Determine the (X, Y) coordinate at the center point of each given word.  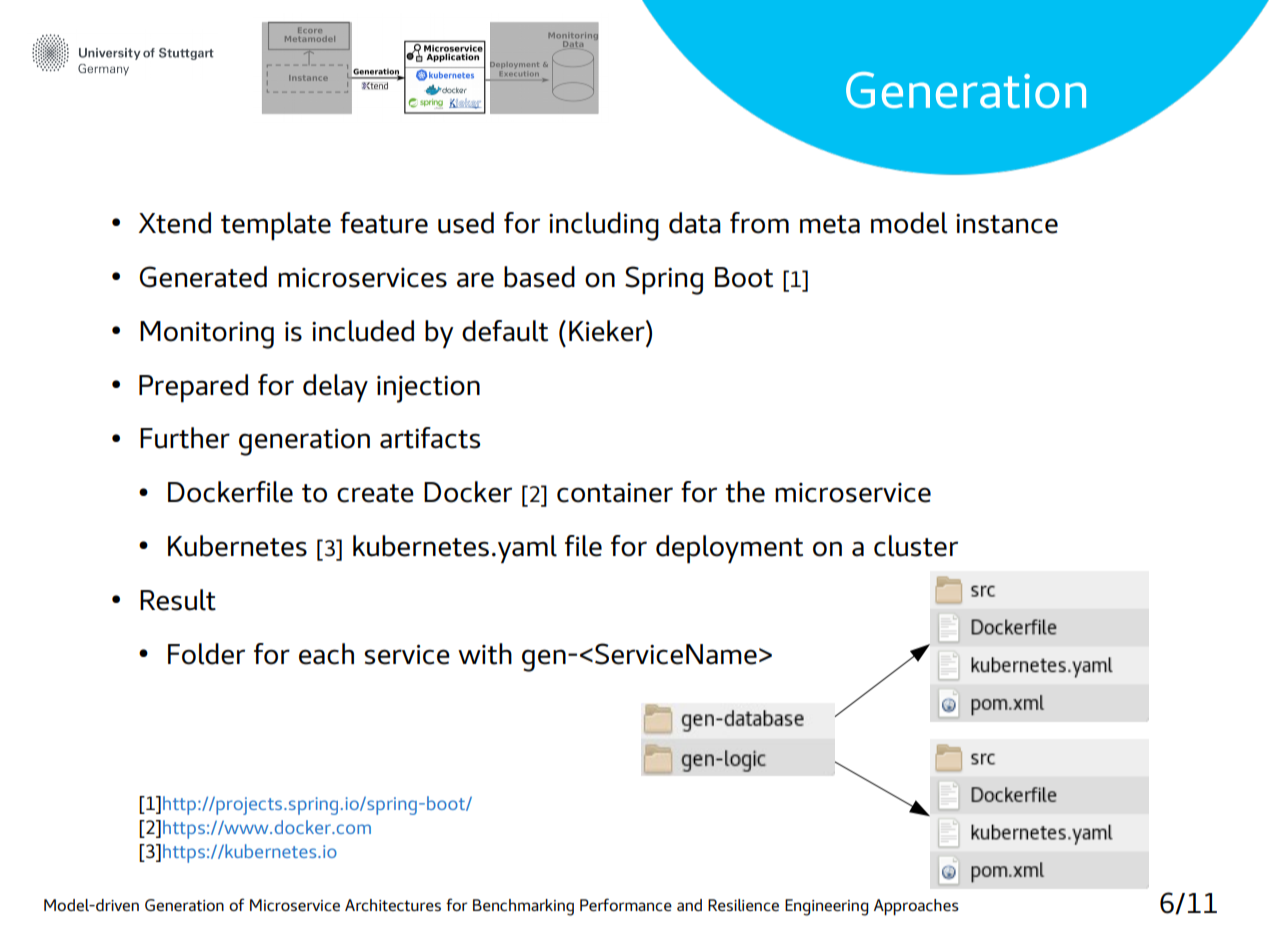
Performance (626, 904)
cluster (916, 546)
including (604, 226)
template (276, 226)
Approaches (916, 907)
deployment (729, 549)
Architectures (393, 905)
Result (178, 600)
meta (830, 224)
